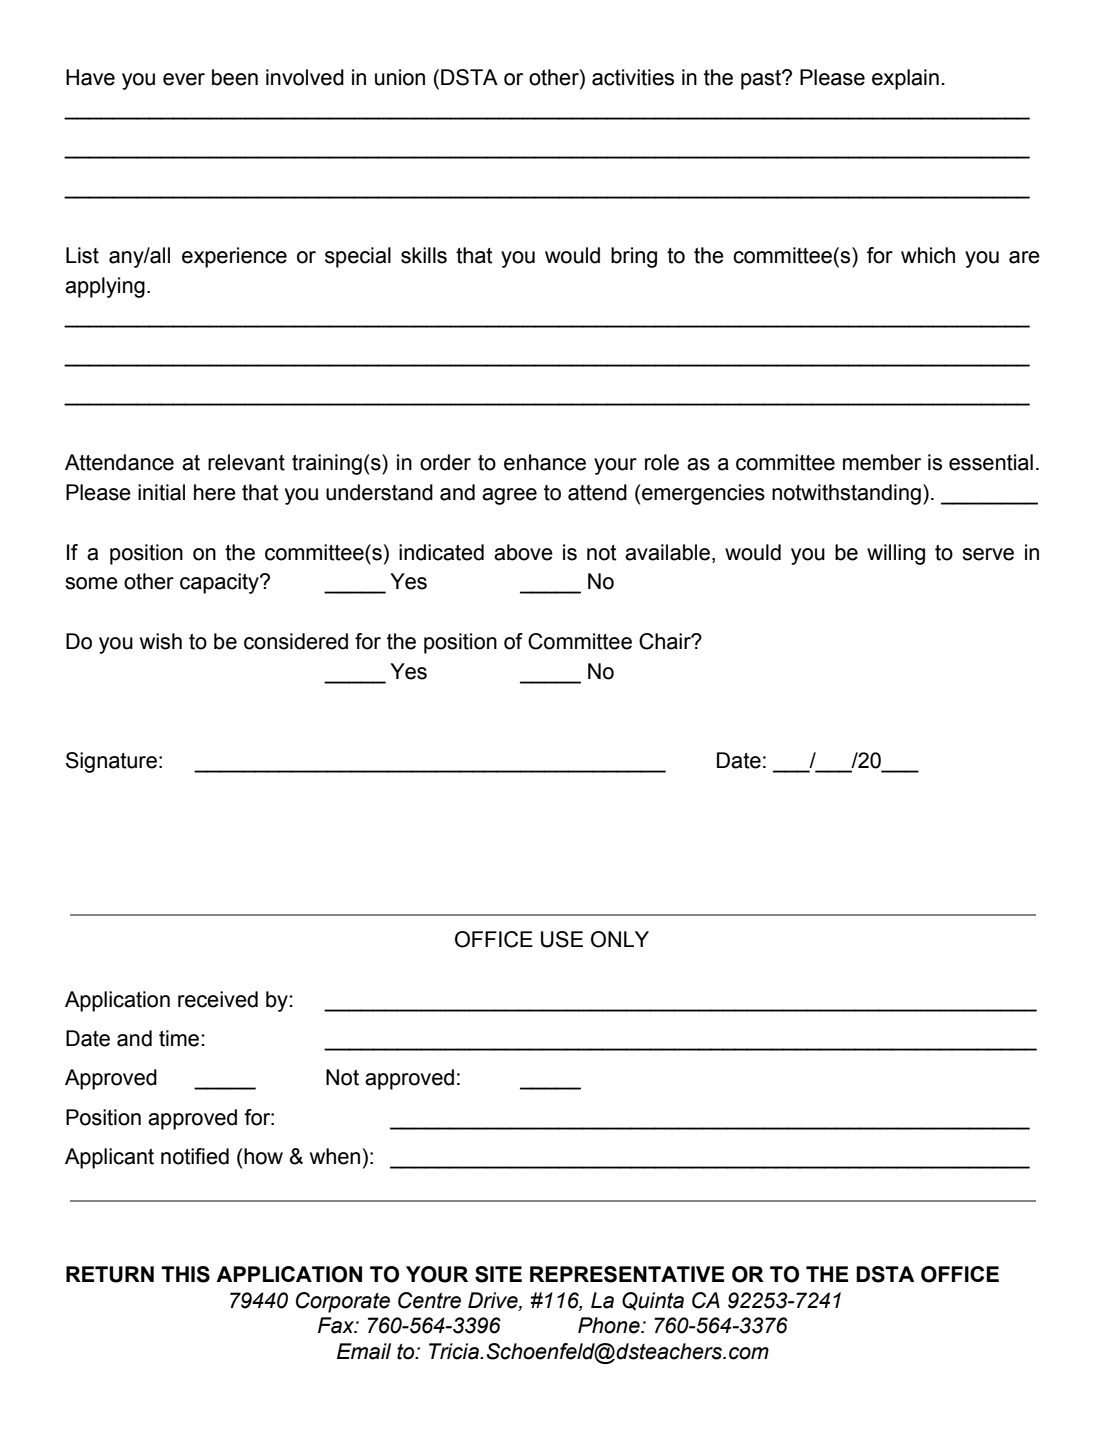 This screenshot has height=1431, width=1106. What do you see at coordinates (905, 79) in the screenshot?
I see `explain` at bounding box center [905, 79].
